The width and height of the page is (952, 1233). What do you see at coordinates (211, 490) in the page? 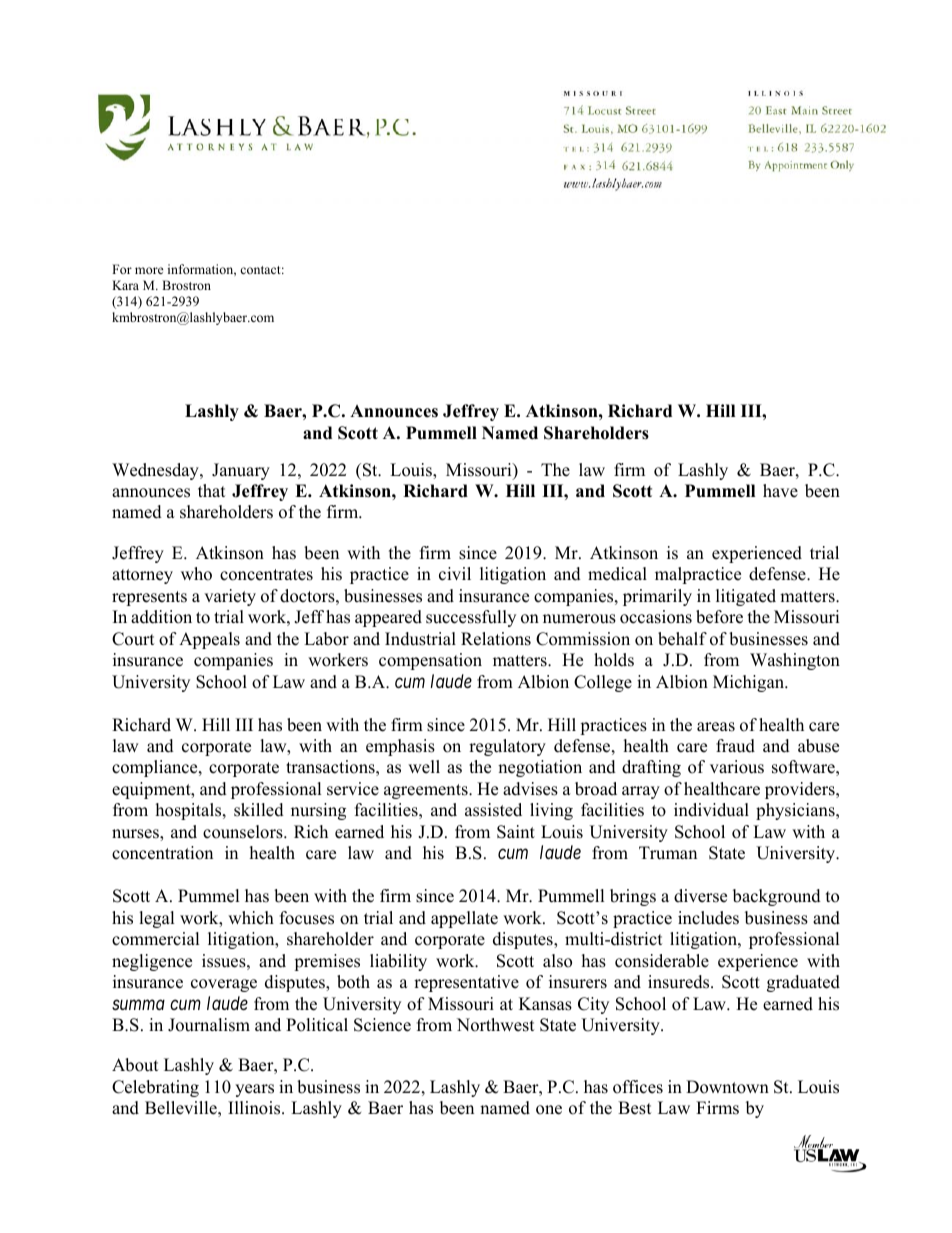
I see `that` at bounding box center [211, 490].
